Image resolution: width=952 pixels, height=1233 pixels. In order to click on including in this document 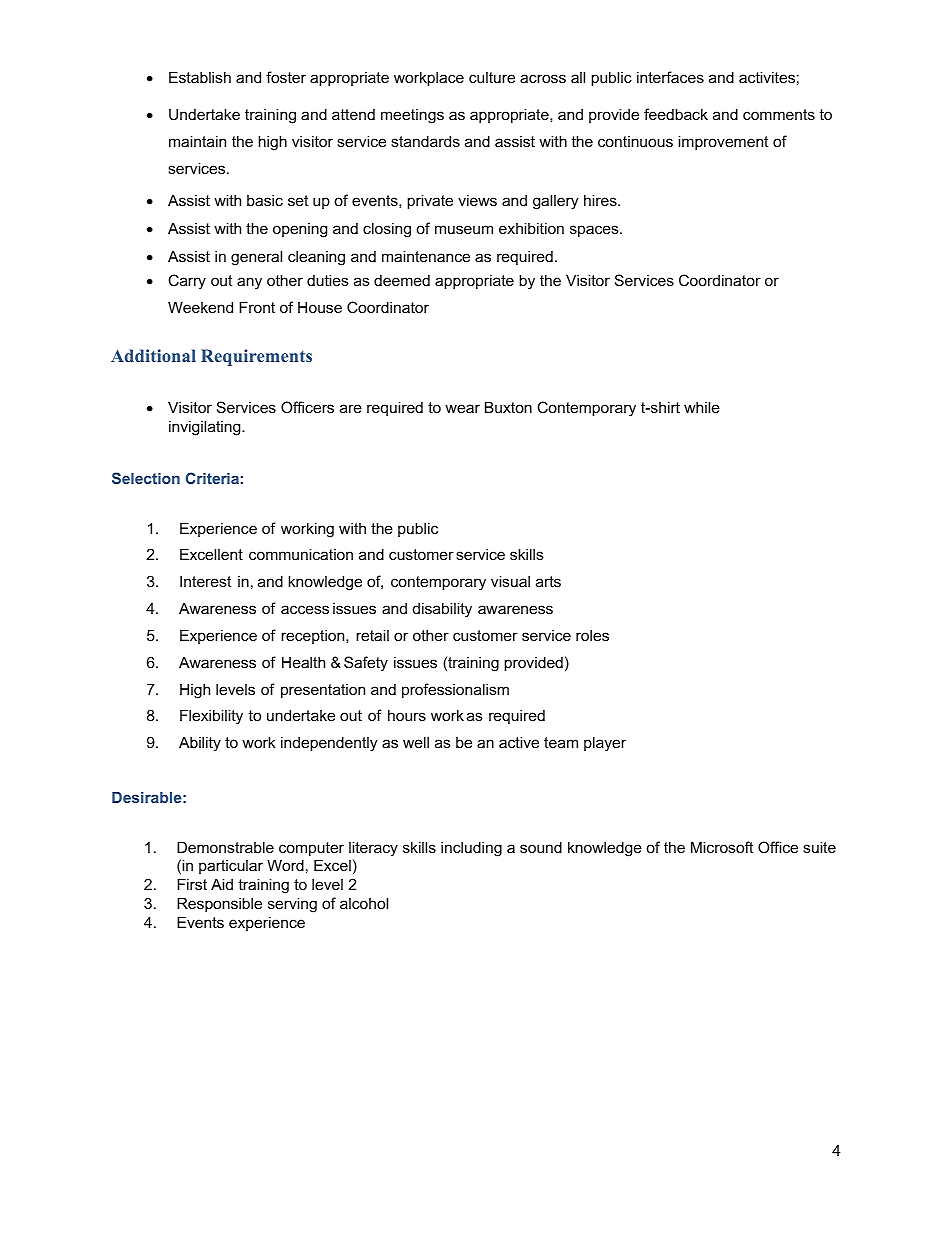, I will do `click(471, 849)`.
